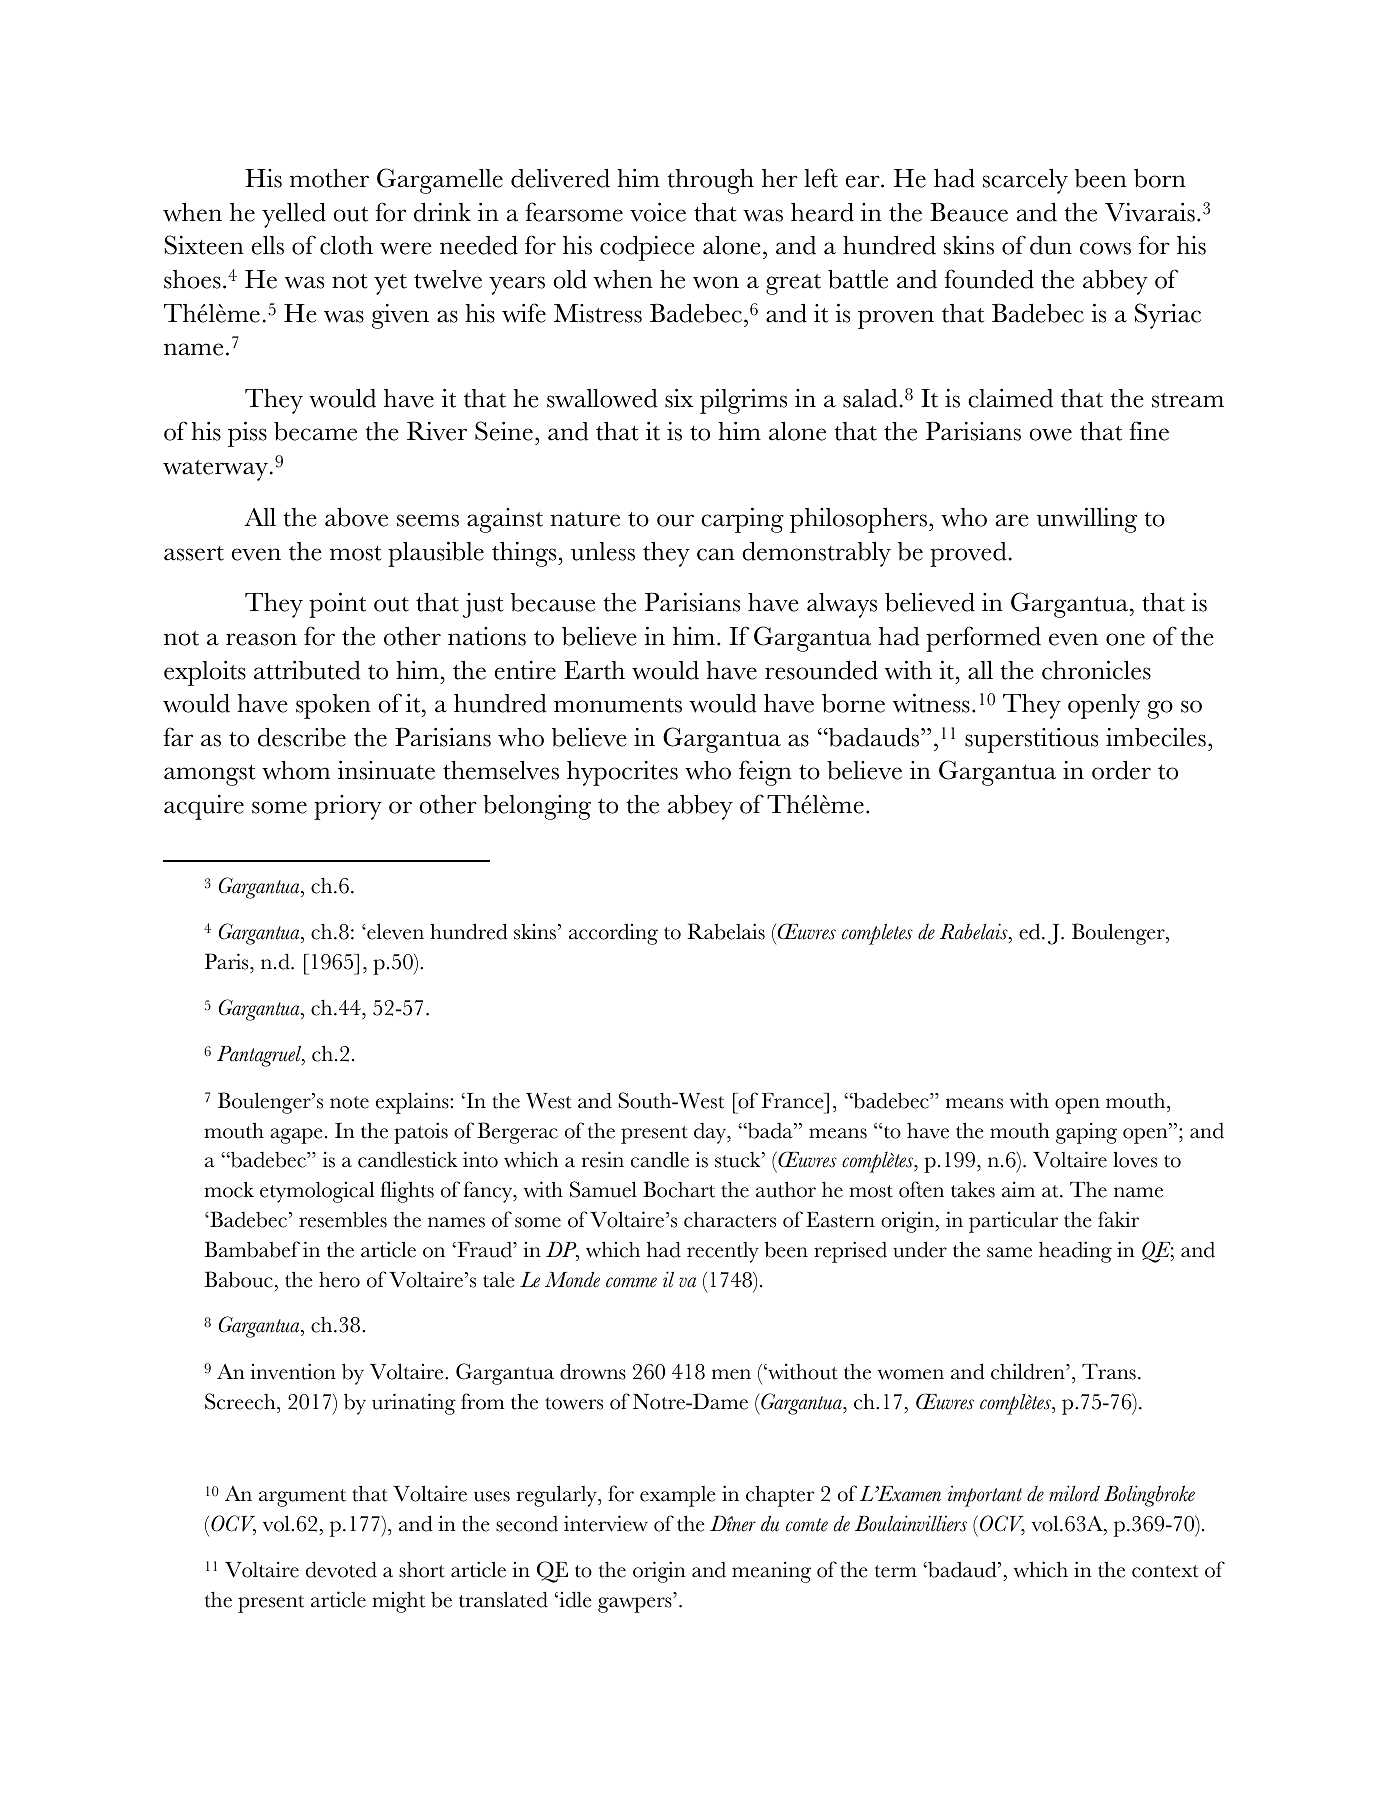  I want to click on voice, so click(658, 212).
